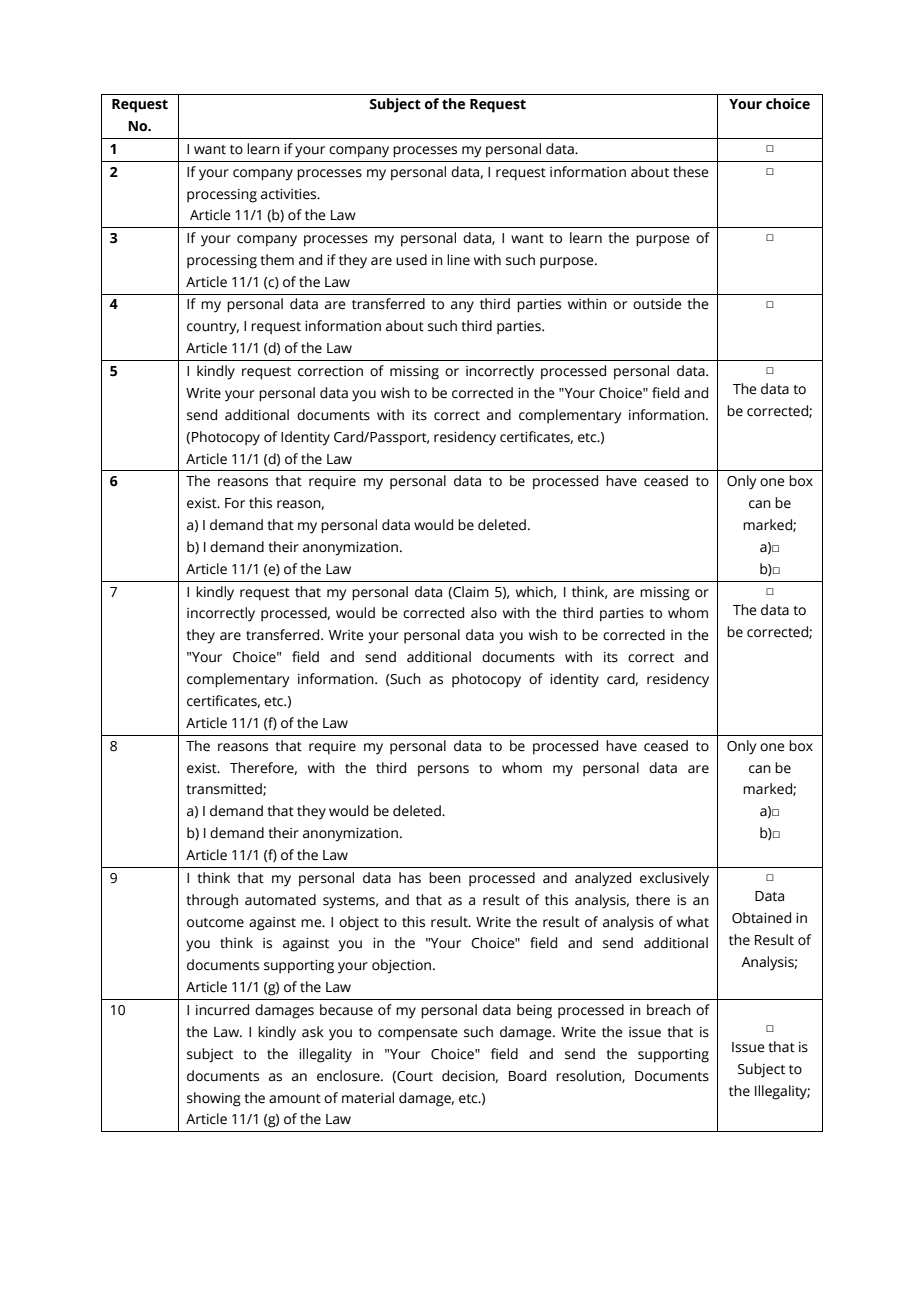  What do you see at coordinates (225, 789) in the page?
I see `transmitted` at bounding box center [225, 789].
